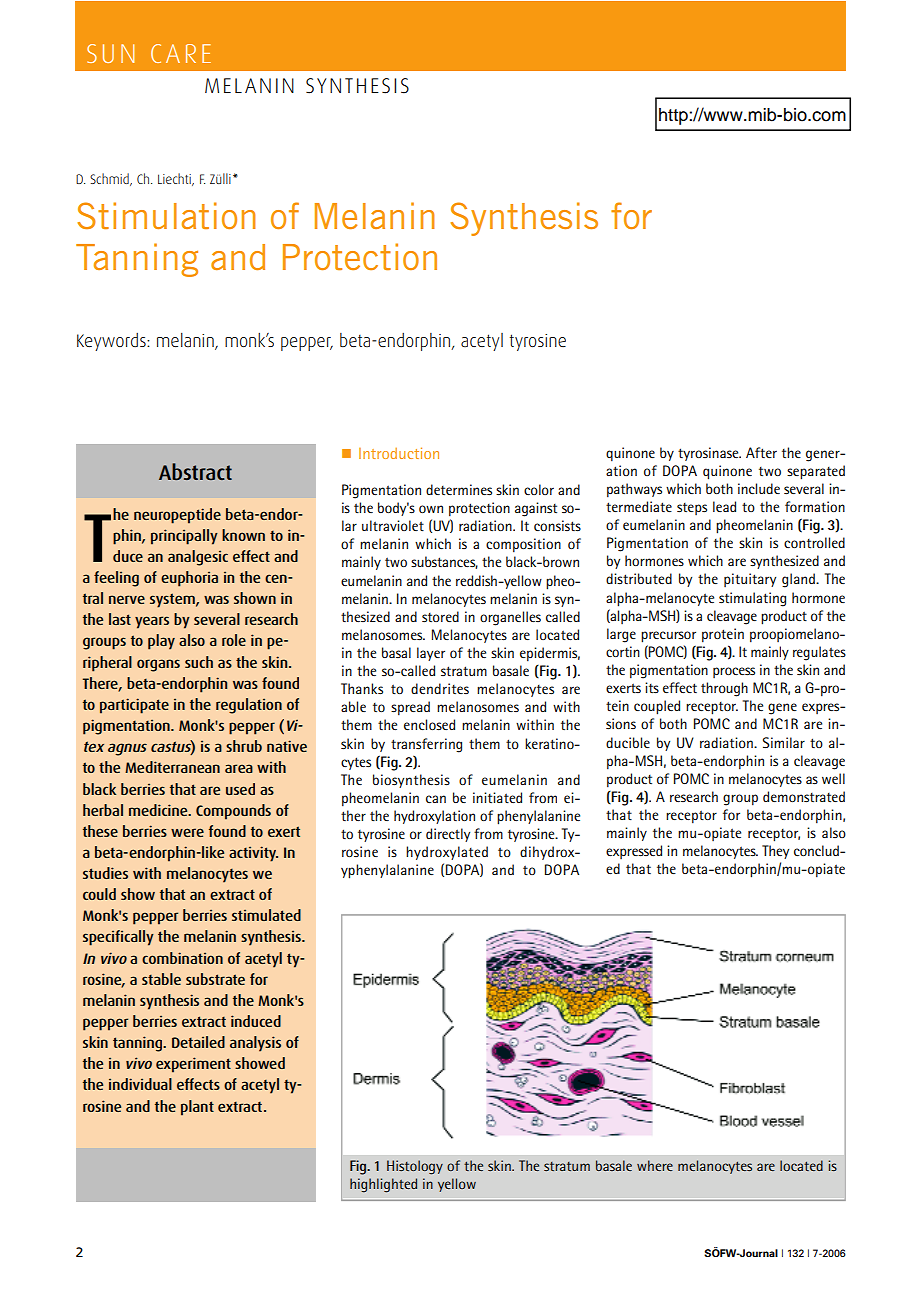 The height and width of the document is (1297, 924). Describe the element at coordinates (655, 1165) in the document. I see `where` at that location.
